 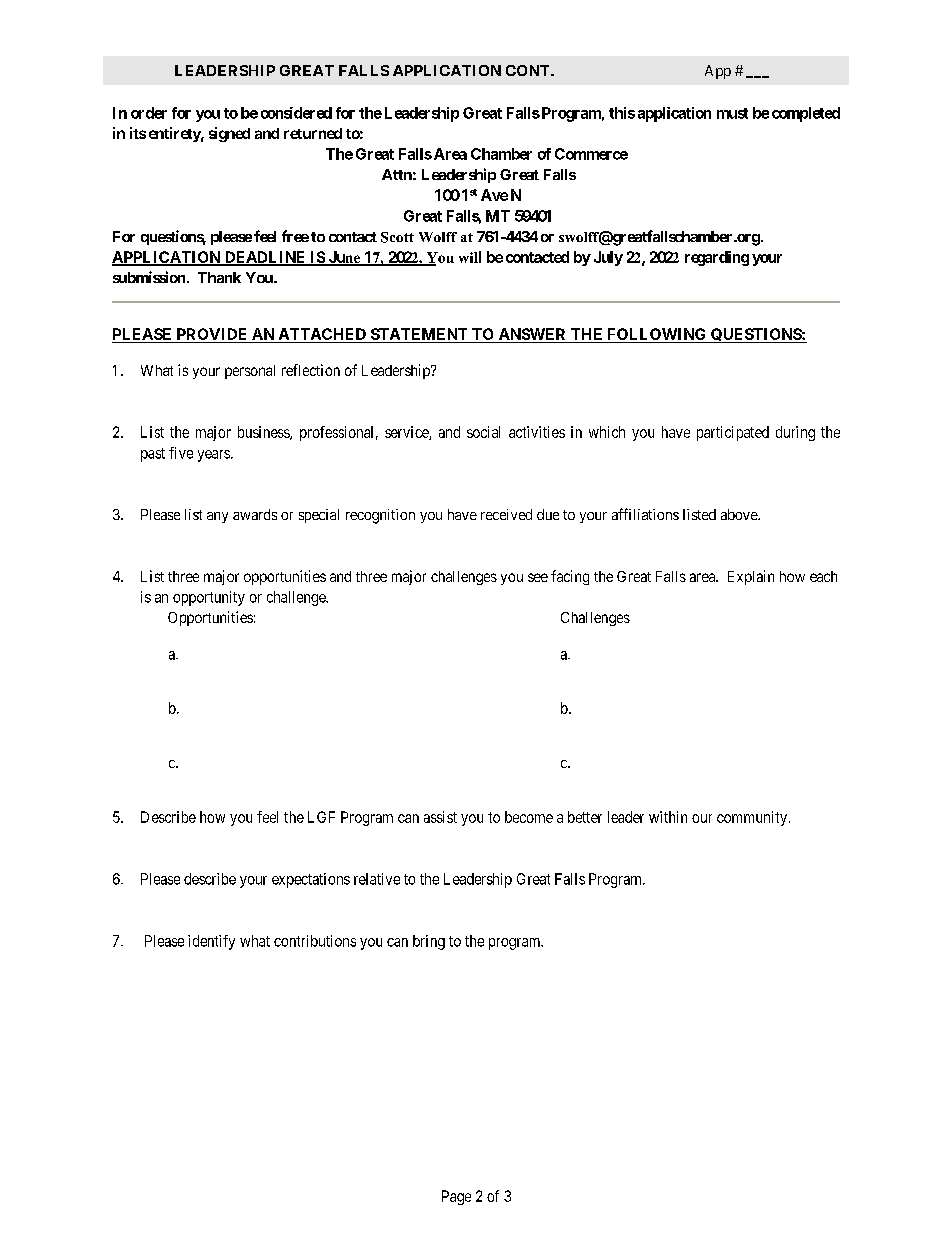 I want to click on become, so click(x=529, y=817).
